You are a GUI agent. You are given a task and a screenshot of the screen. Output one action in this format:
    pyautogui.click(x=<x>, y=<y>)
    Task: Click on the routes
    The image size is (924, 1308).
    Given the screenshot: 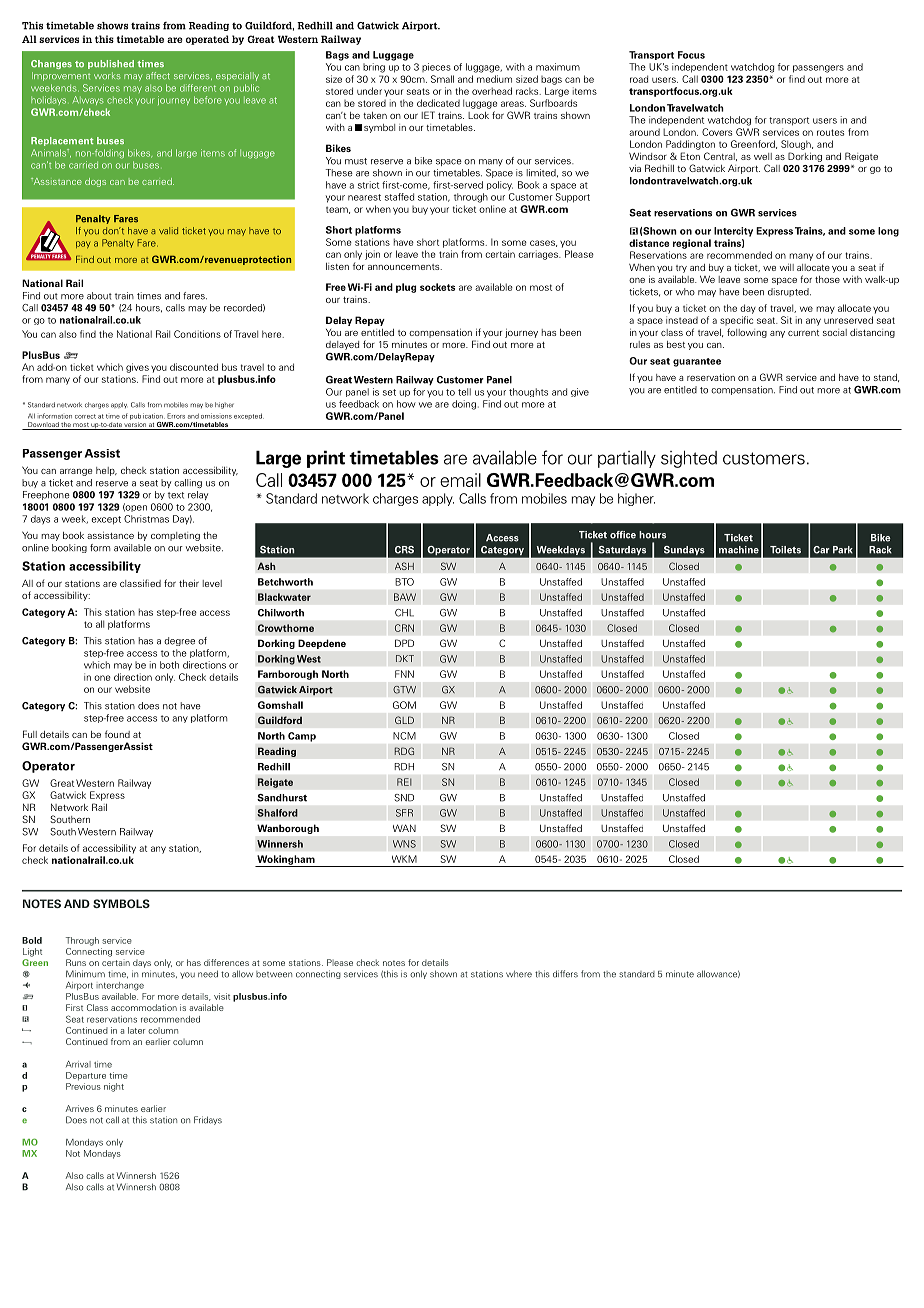 What is the action you would take?
    pyautogui.click(x=830, y=132)
